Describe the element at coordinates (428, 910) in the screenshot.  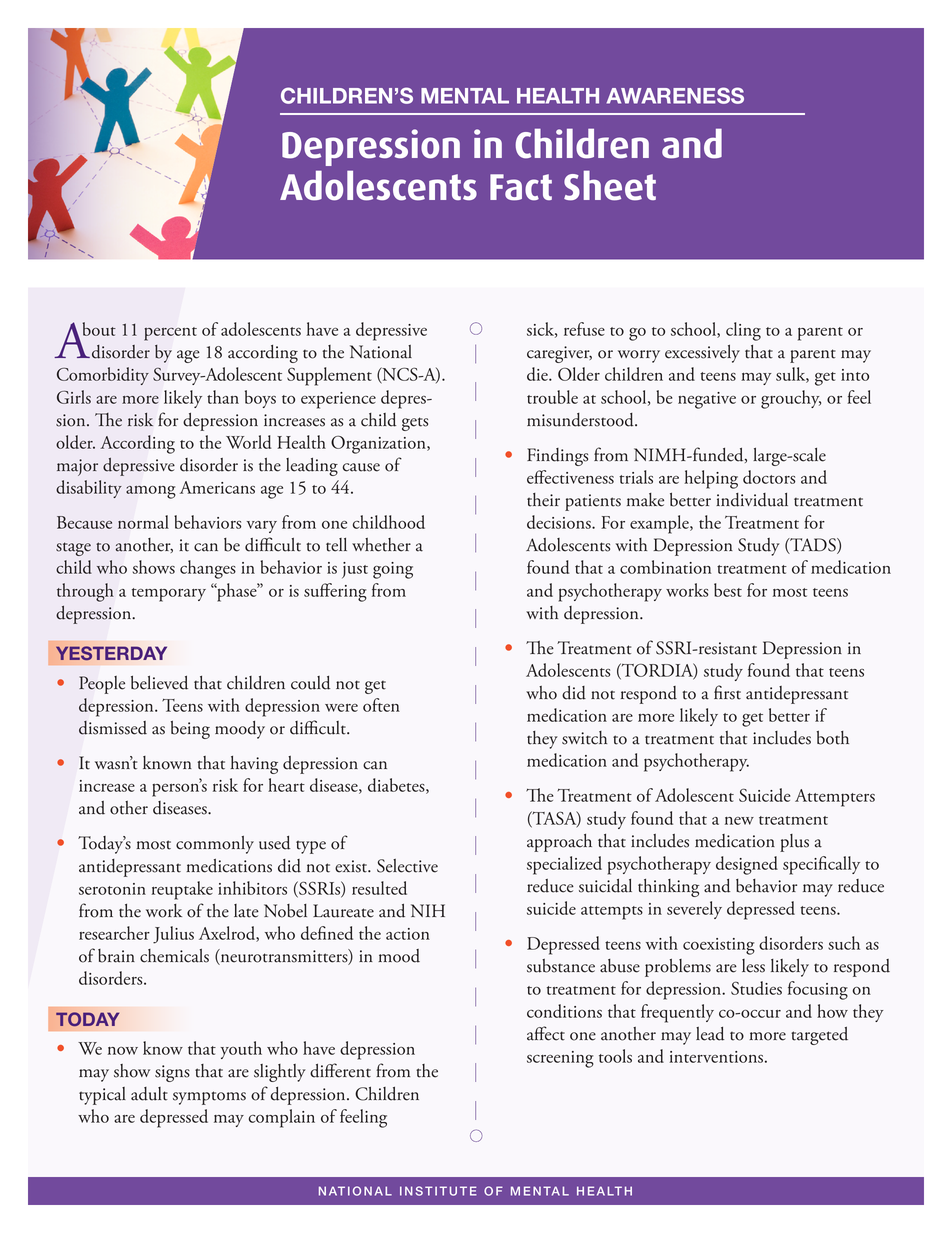
I see `NIH` at that location.
